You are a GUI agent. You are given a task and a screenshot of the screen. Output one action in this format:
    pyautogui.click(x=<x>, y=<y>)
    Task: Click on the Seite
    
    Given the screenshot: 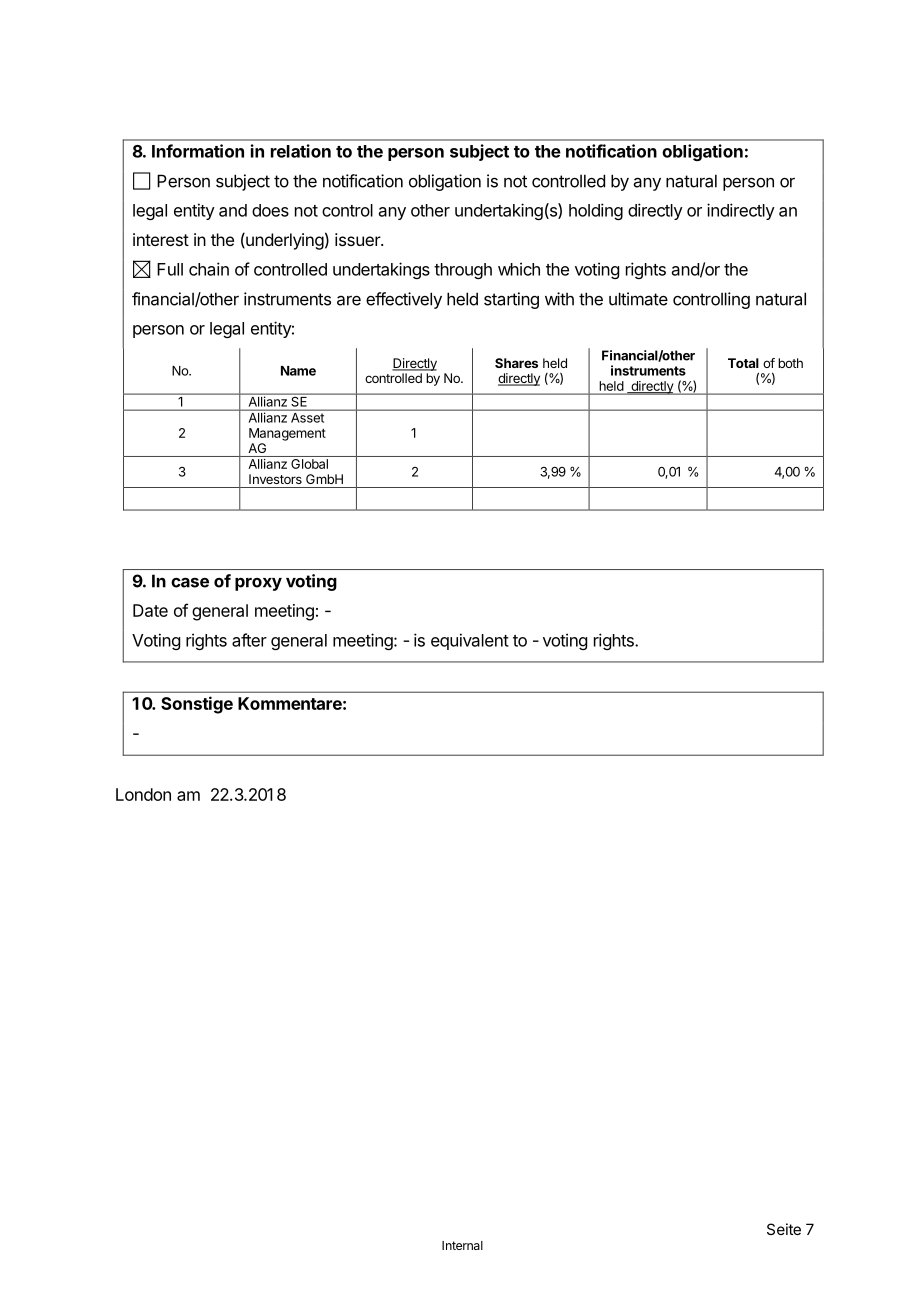 What is the action you would take?
    pyautogui.click(x=784, y=1229)
